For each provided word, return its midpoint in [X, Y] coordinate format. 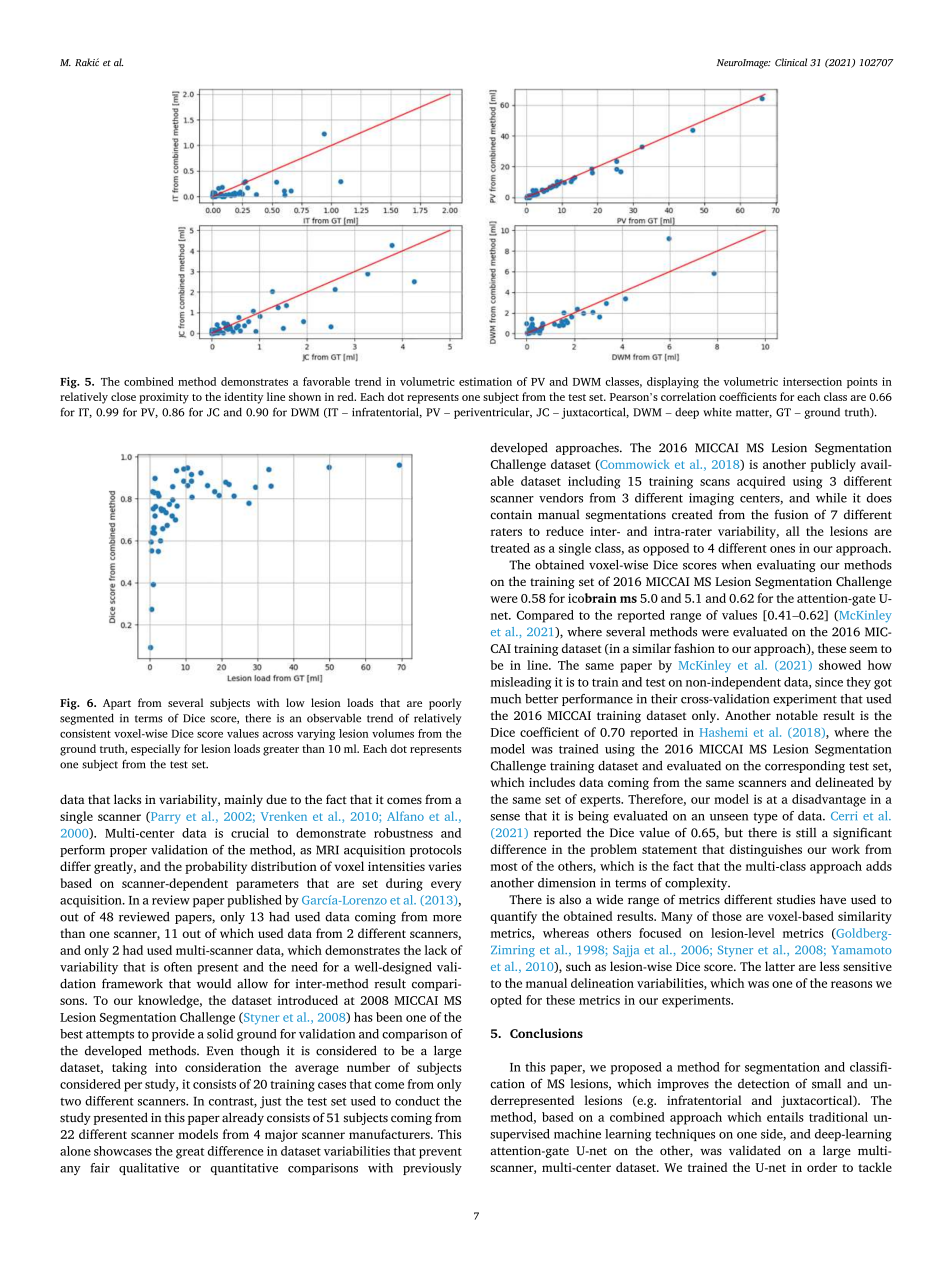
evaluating [786, 566]
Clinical [791, 62]
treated [510, 548]
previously [432, 1169]
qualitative [149, 1169]
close [123, 396]
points [862, 382]
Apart [117, 704]
